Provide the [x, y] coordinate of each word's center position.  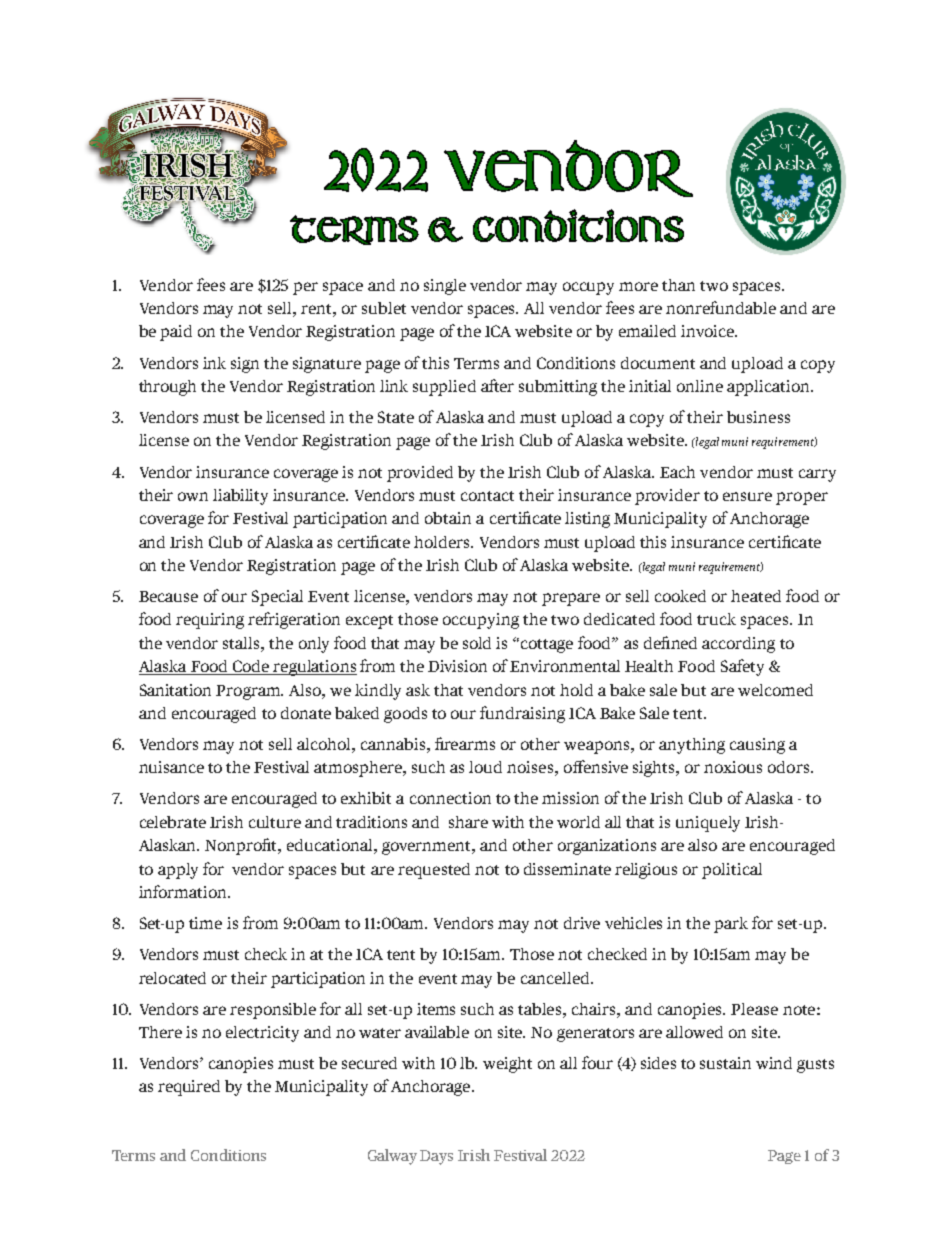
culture [275, 822]
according [738, 645]
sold [477, 643]
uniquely [708, 824]
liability [240, 497]
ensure [747, 496]
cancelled [556, 978]
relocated [172, 978]
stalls [242, 643]
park [731, 925]
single [445, 287]
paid [176, 333]
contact [487, 496]
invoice [708, 331]
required [189, 1088]
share [468, 822]
